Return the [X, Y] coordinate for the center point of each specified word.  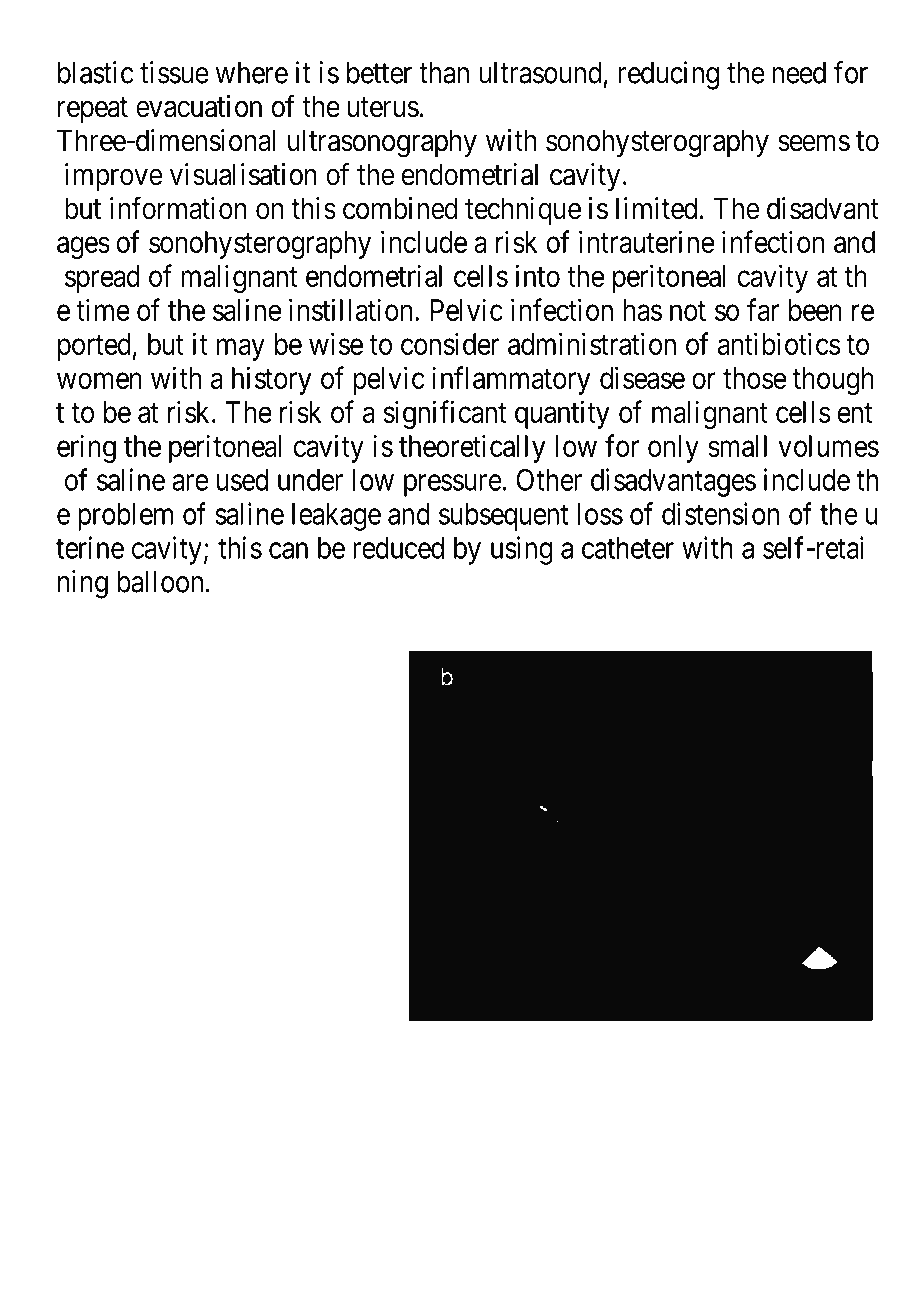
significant [445, 414]
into [538, 275]
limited [656, 208]
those [754, 378]
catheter [628, 548]
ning [83, 584]
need [799, 73]
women [99, 381]
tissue [174, 72]
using [522, 550]
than [444, 73]
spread [102, 279]
